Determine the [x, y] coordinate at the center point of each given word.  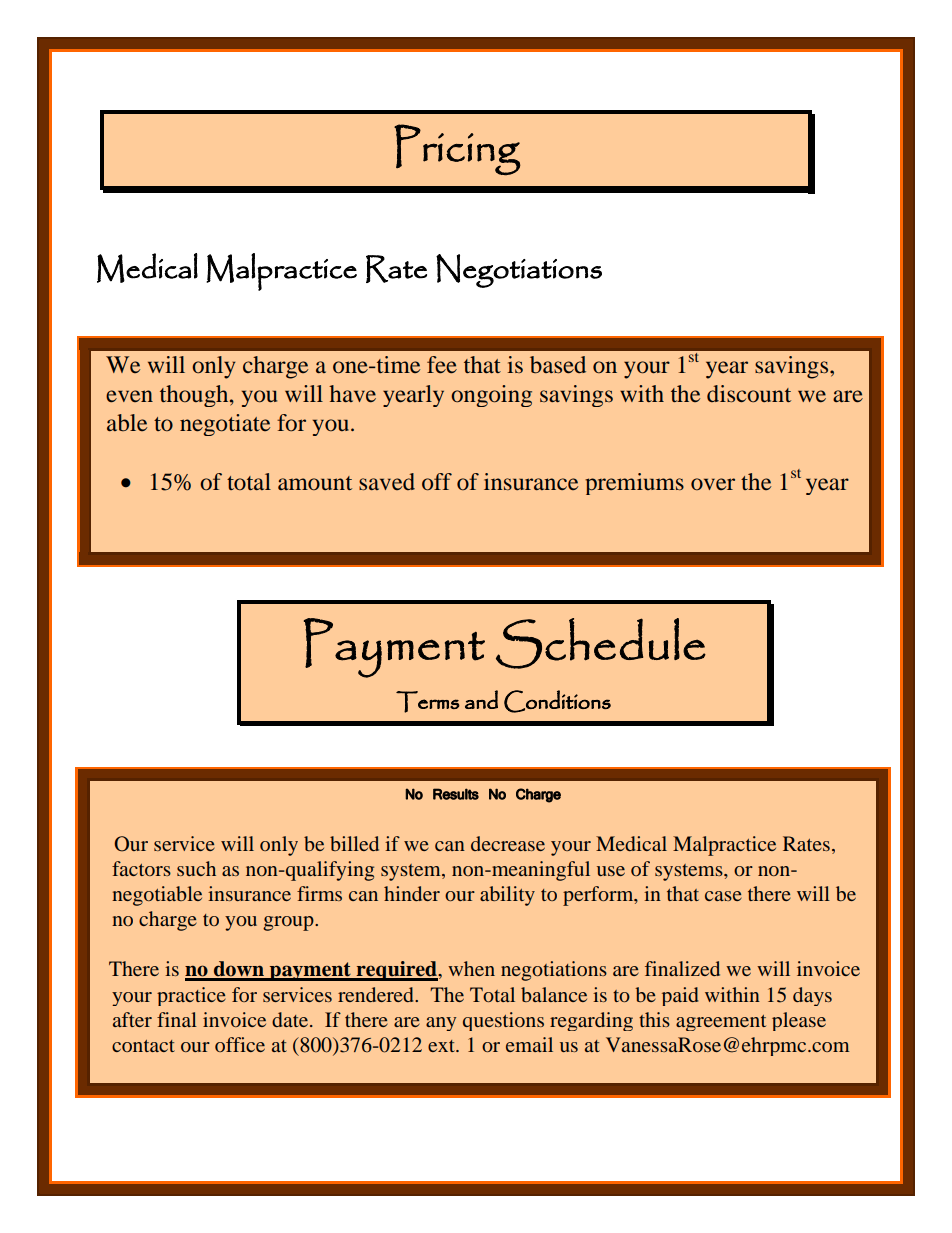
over [713, 484]
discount [749, 394]
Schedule [601, 643]
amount [315, 483]
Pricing [457, 150]
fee [442, 365]
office [240, 1044]
